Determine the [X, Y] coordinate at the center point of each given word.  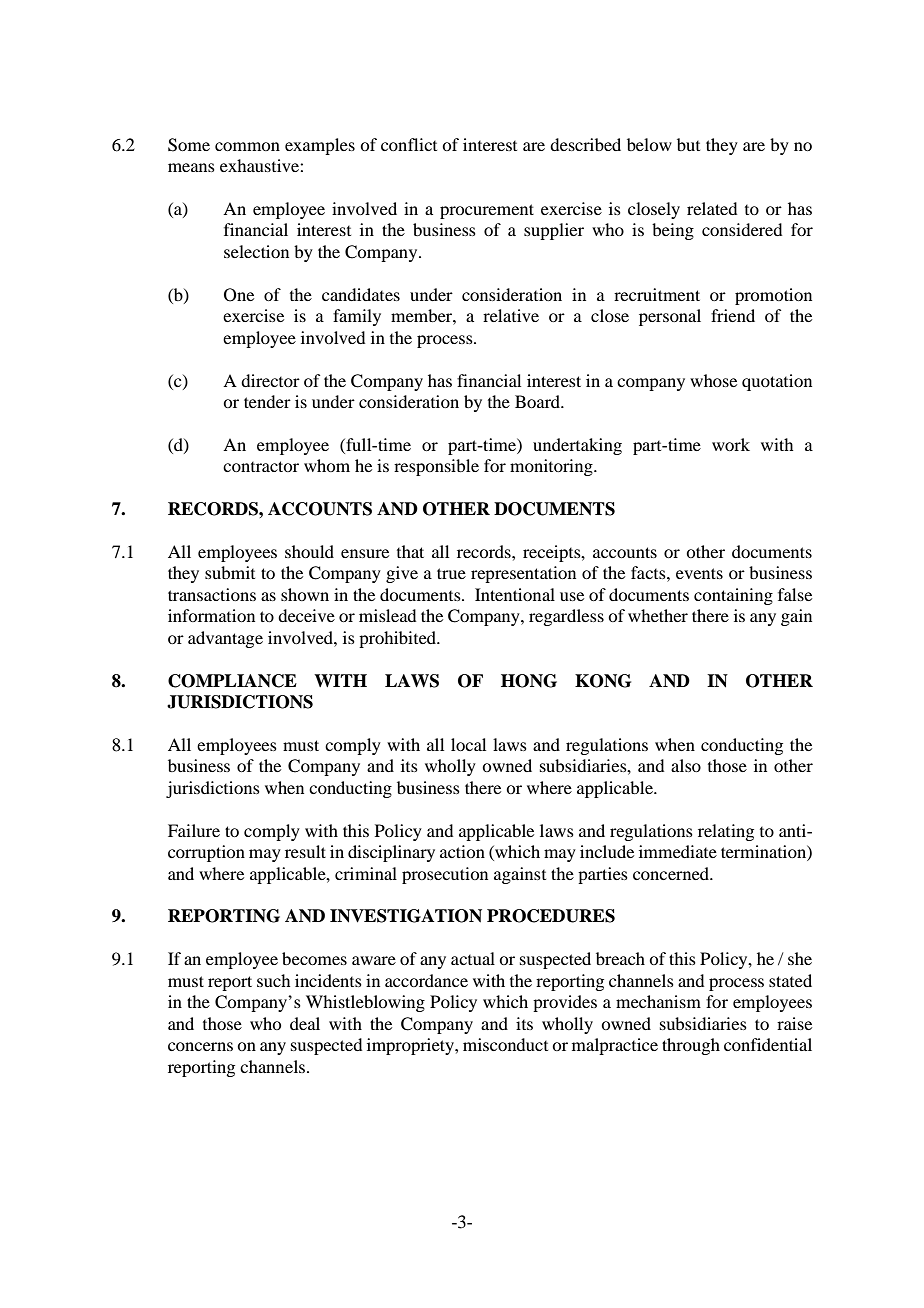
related [712, 208]
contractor [261, 466]
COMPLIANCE [232, 681]
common [247, 146]
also [686, 765]
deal [305, 1023]
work [731, 444]
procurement [487, 211]
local [468, 744]
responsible [436, 467]
